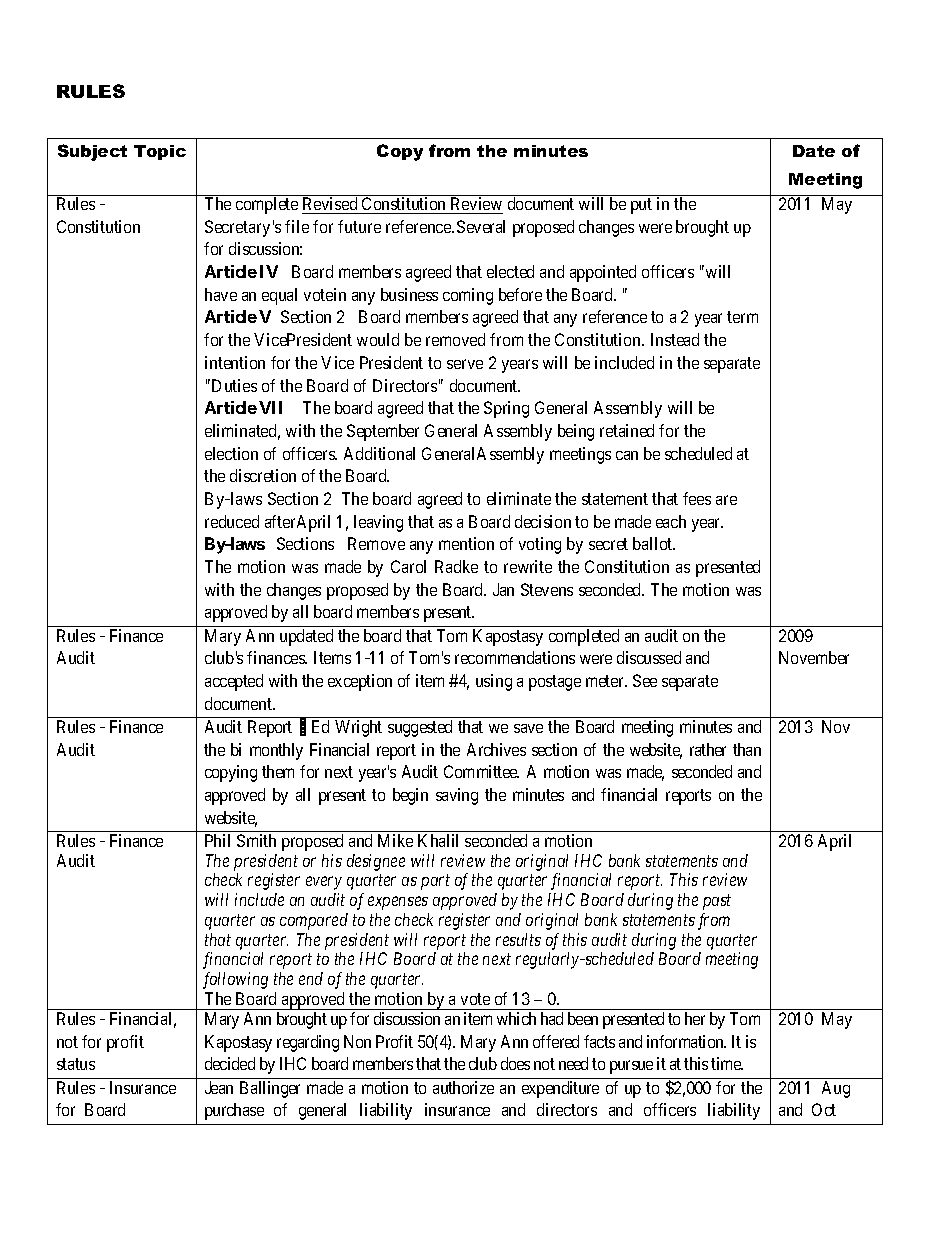 The image size is (952, 1233). What do you see at coordinates (234, 682) in the image?
I see `accepted` at bounding box center [234, 682].
